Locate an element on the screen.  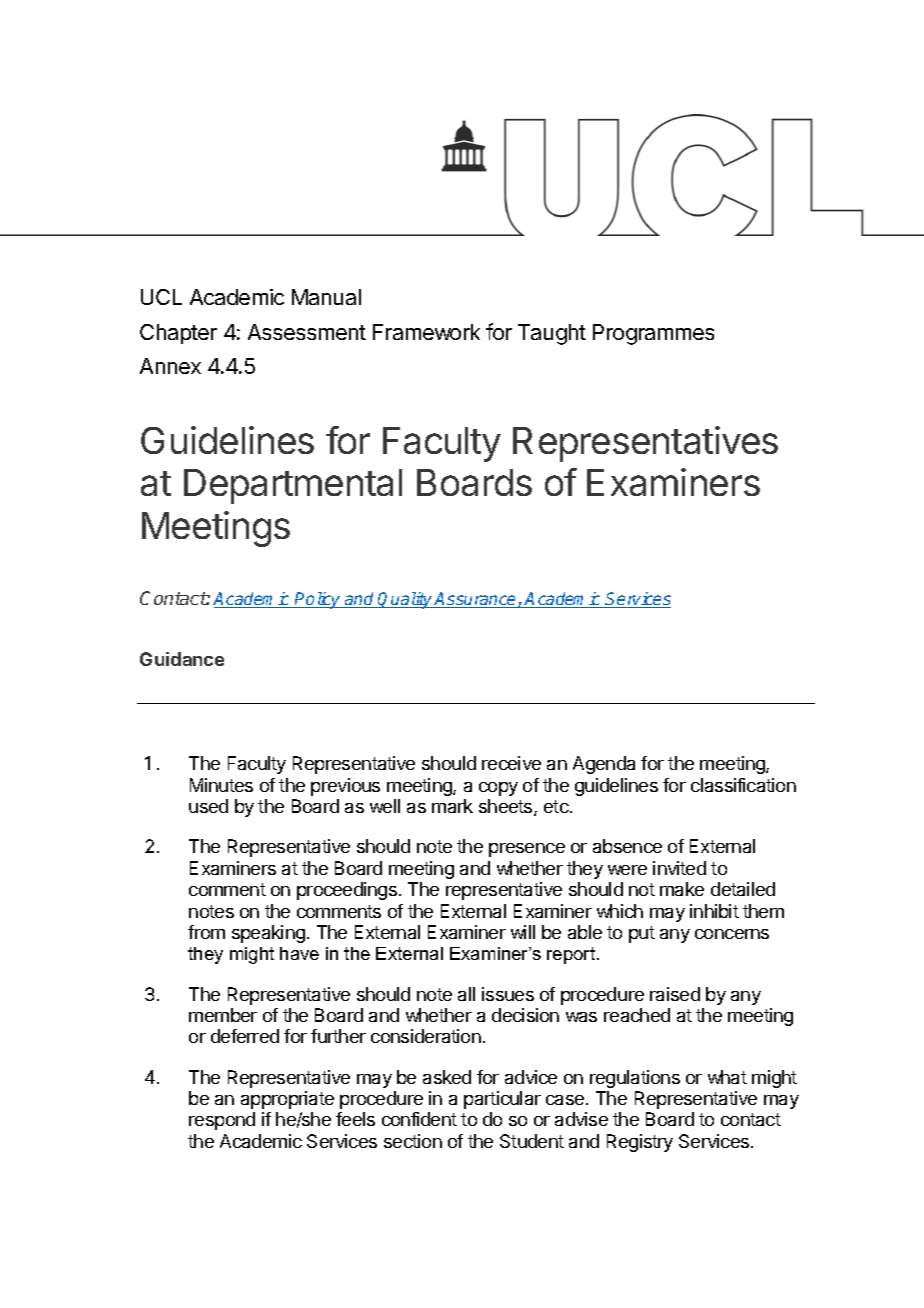
receive is located at coordinates (511, 763).
